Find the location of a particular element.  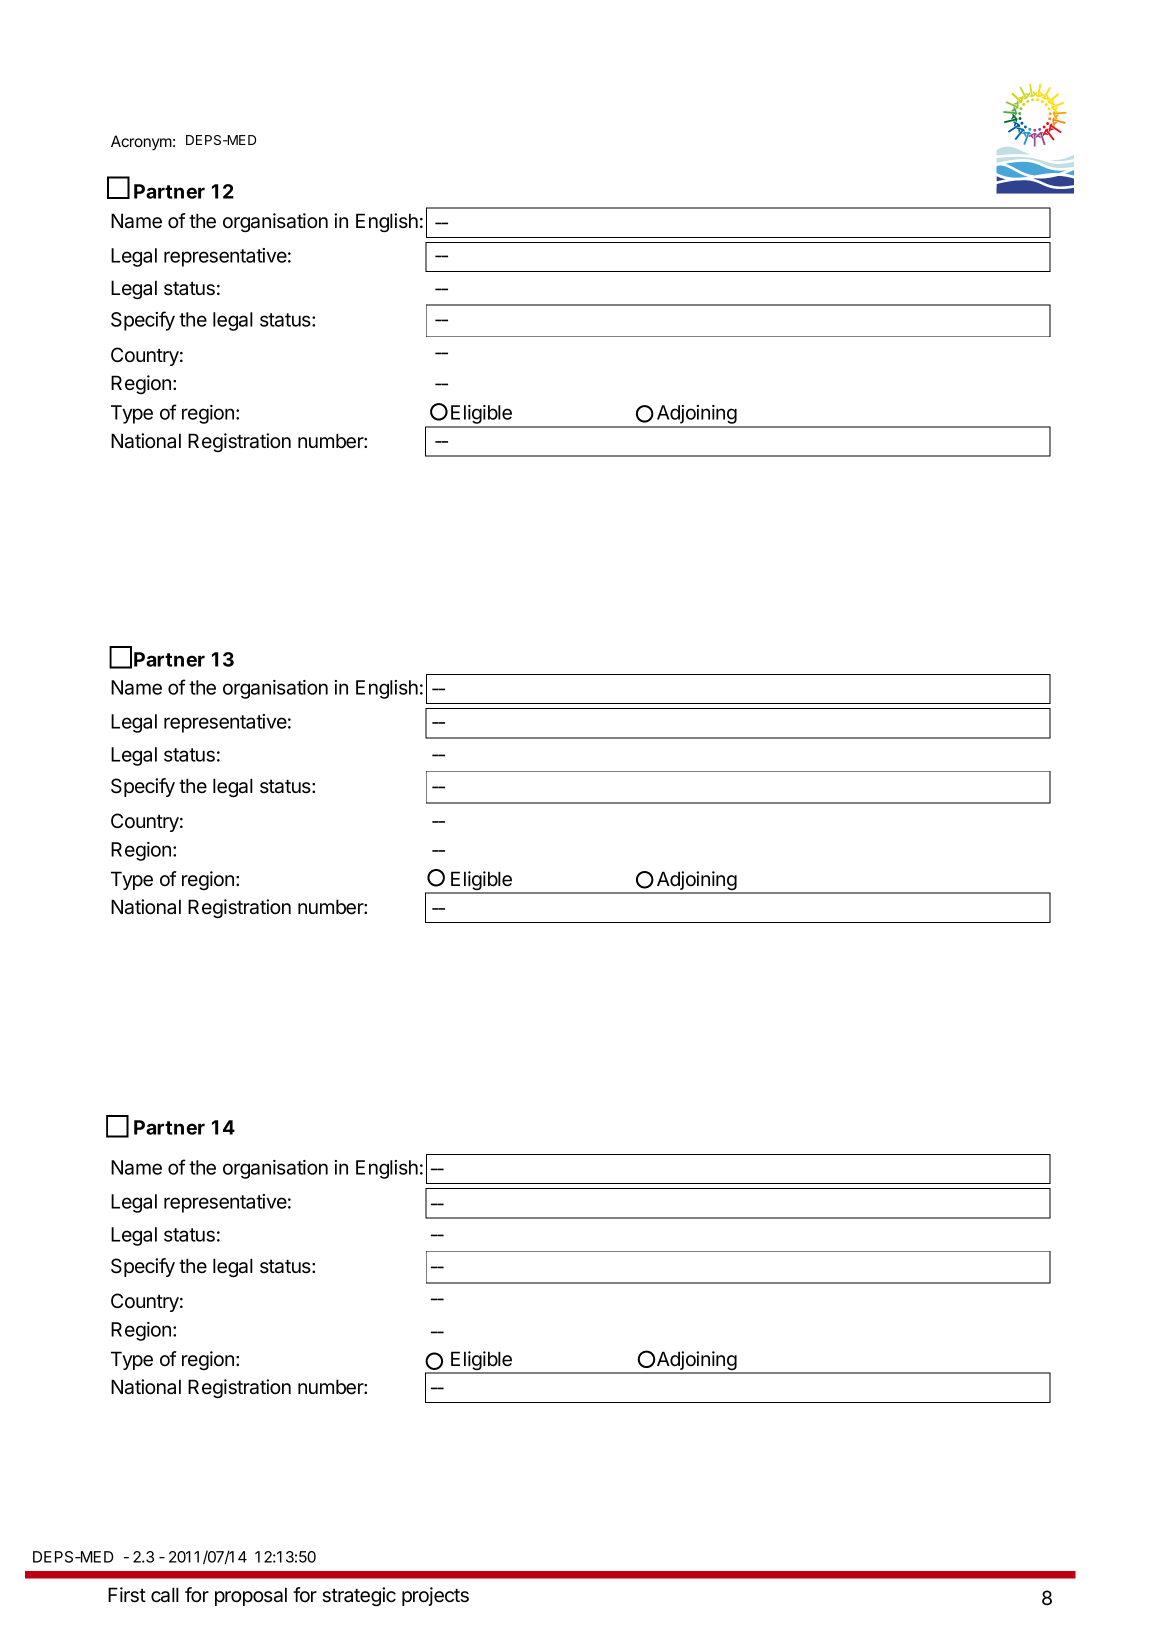

projects is located at coordinates (435, 1596).
